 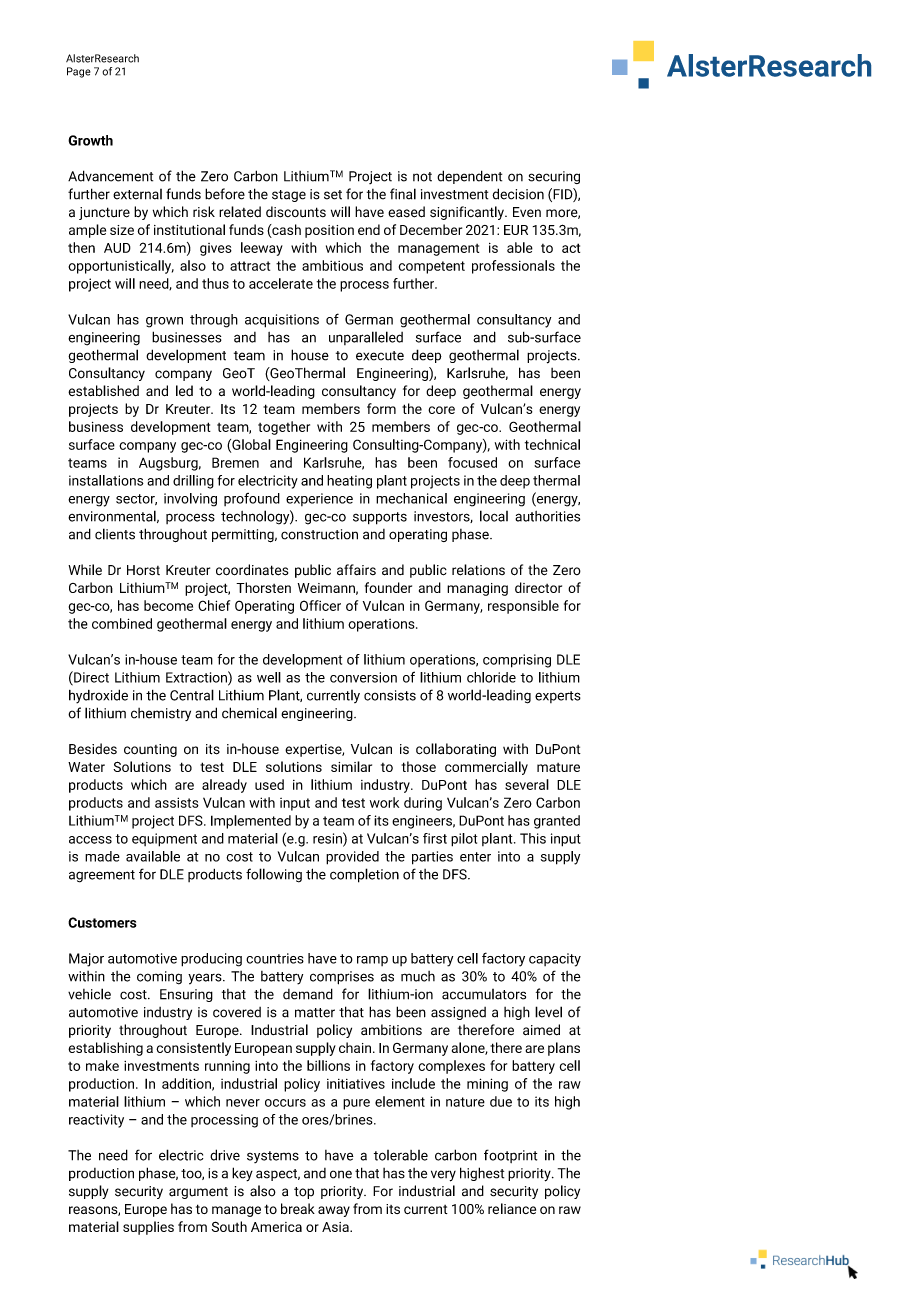 What do you see at coordinates (469, 177) in the image?
I see `dependent` at bounding box center [469, 177].
